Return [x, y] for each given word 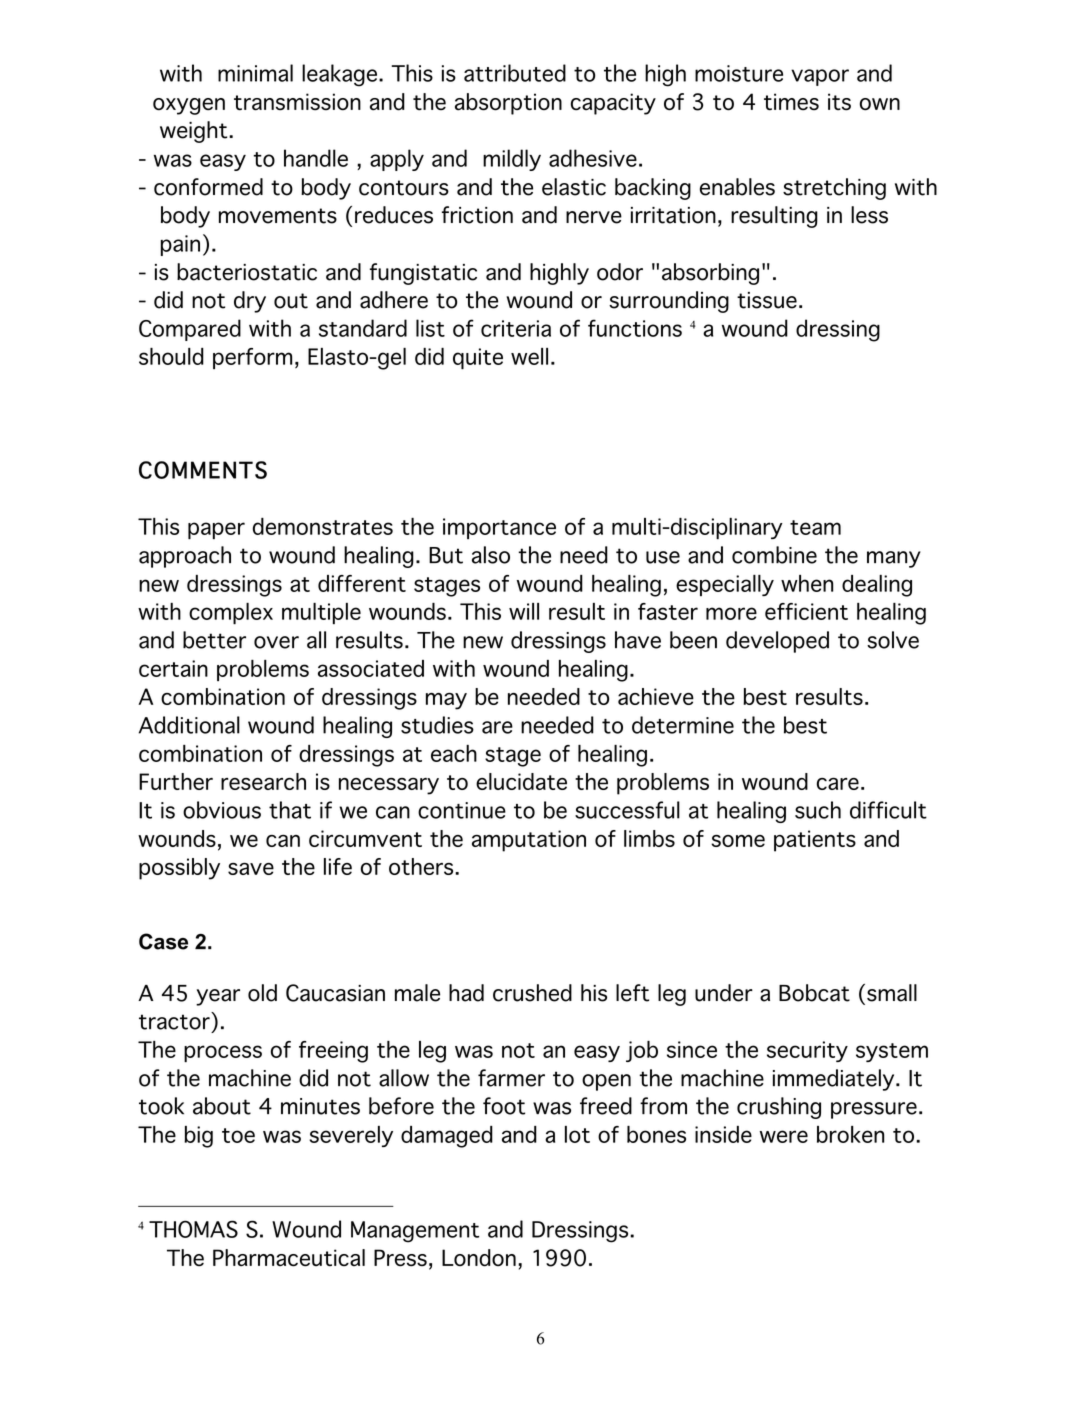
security [807, 1051]
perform [252, 358]
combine [774, 555]
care [838, 783]
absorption [508, 104]
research [263, 781]
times [791, 102]
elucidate [521, 781]
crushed [532, 993]
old [262, 993]
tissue [767, 300]
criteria [516, 328]
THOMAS [193, 1229]
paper [216, 530]
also [491, 555]
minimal [255, 73]
